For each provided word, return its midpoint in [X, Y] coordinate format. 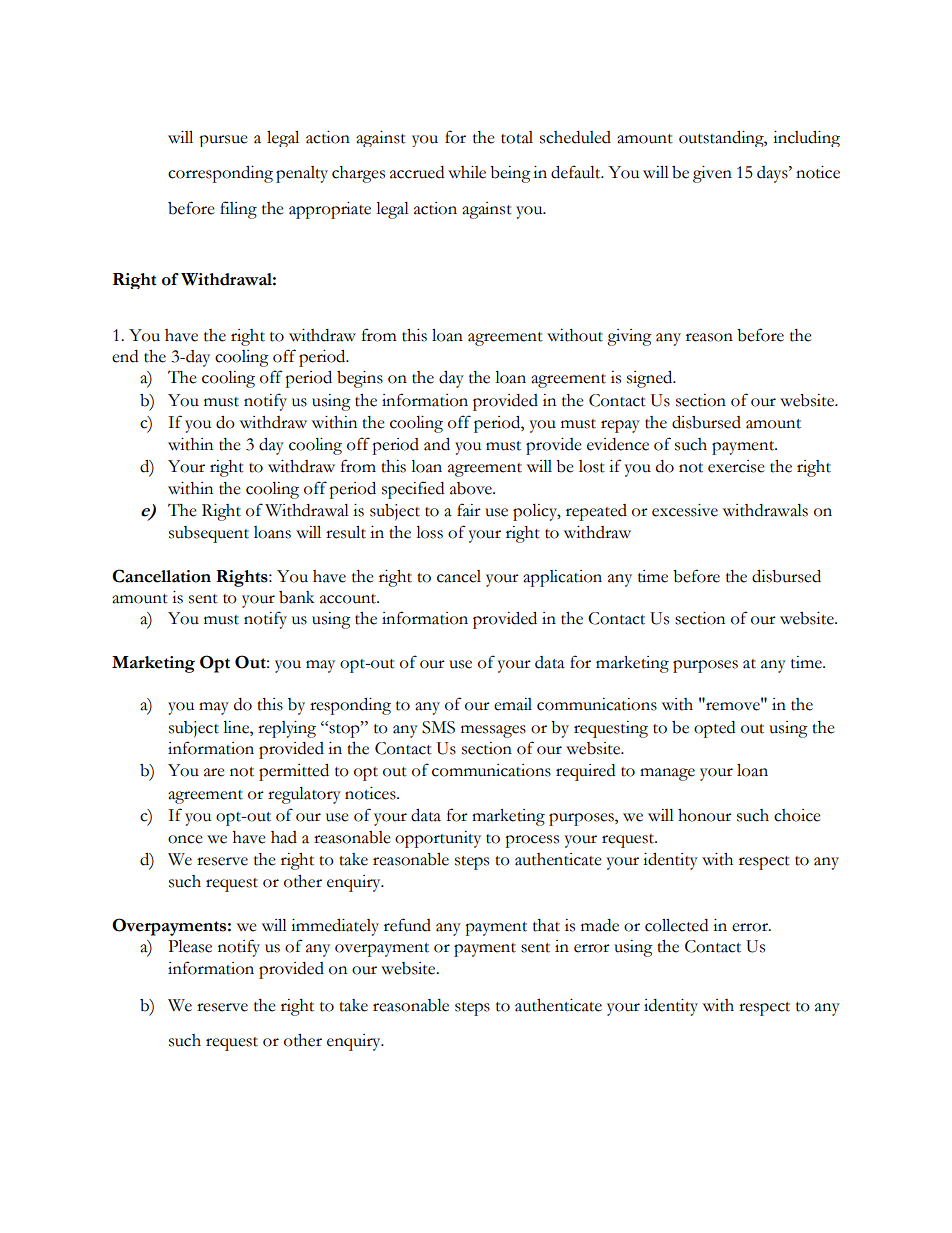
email [513, 704]
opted [714, 729]
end [125, 356]
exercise [736, 466]
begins [360, 379]
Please [190, 946]
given [712, 174]
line [237, 727]
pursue [223, 141]
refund [407, 925]
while [467, 172]
